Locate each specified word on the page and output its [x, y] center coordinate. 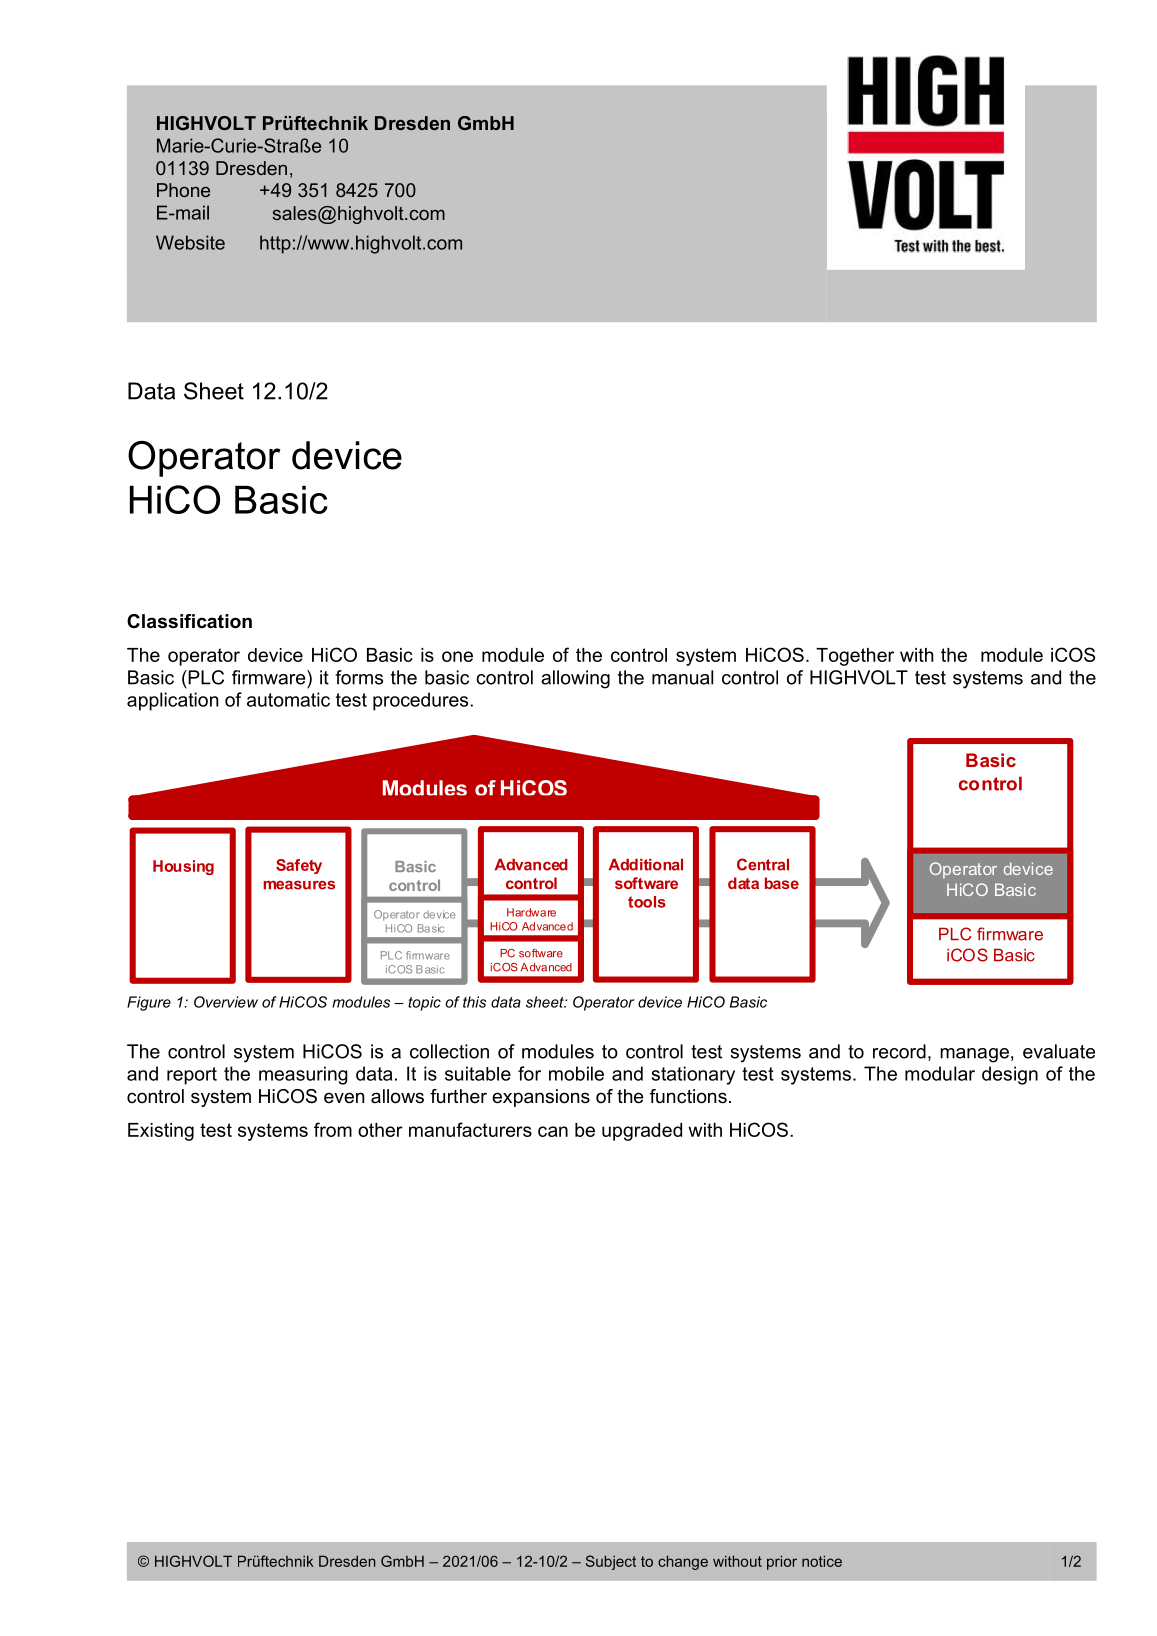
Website [190, 242]
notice [822, 1561]
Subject [611, 1562]
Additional [646, 864]
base [782, 883]
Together [855, 657]
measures [299, 885]
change [683, 1562]
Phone [183, 190]
